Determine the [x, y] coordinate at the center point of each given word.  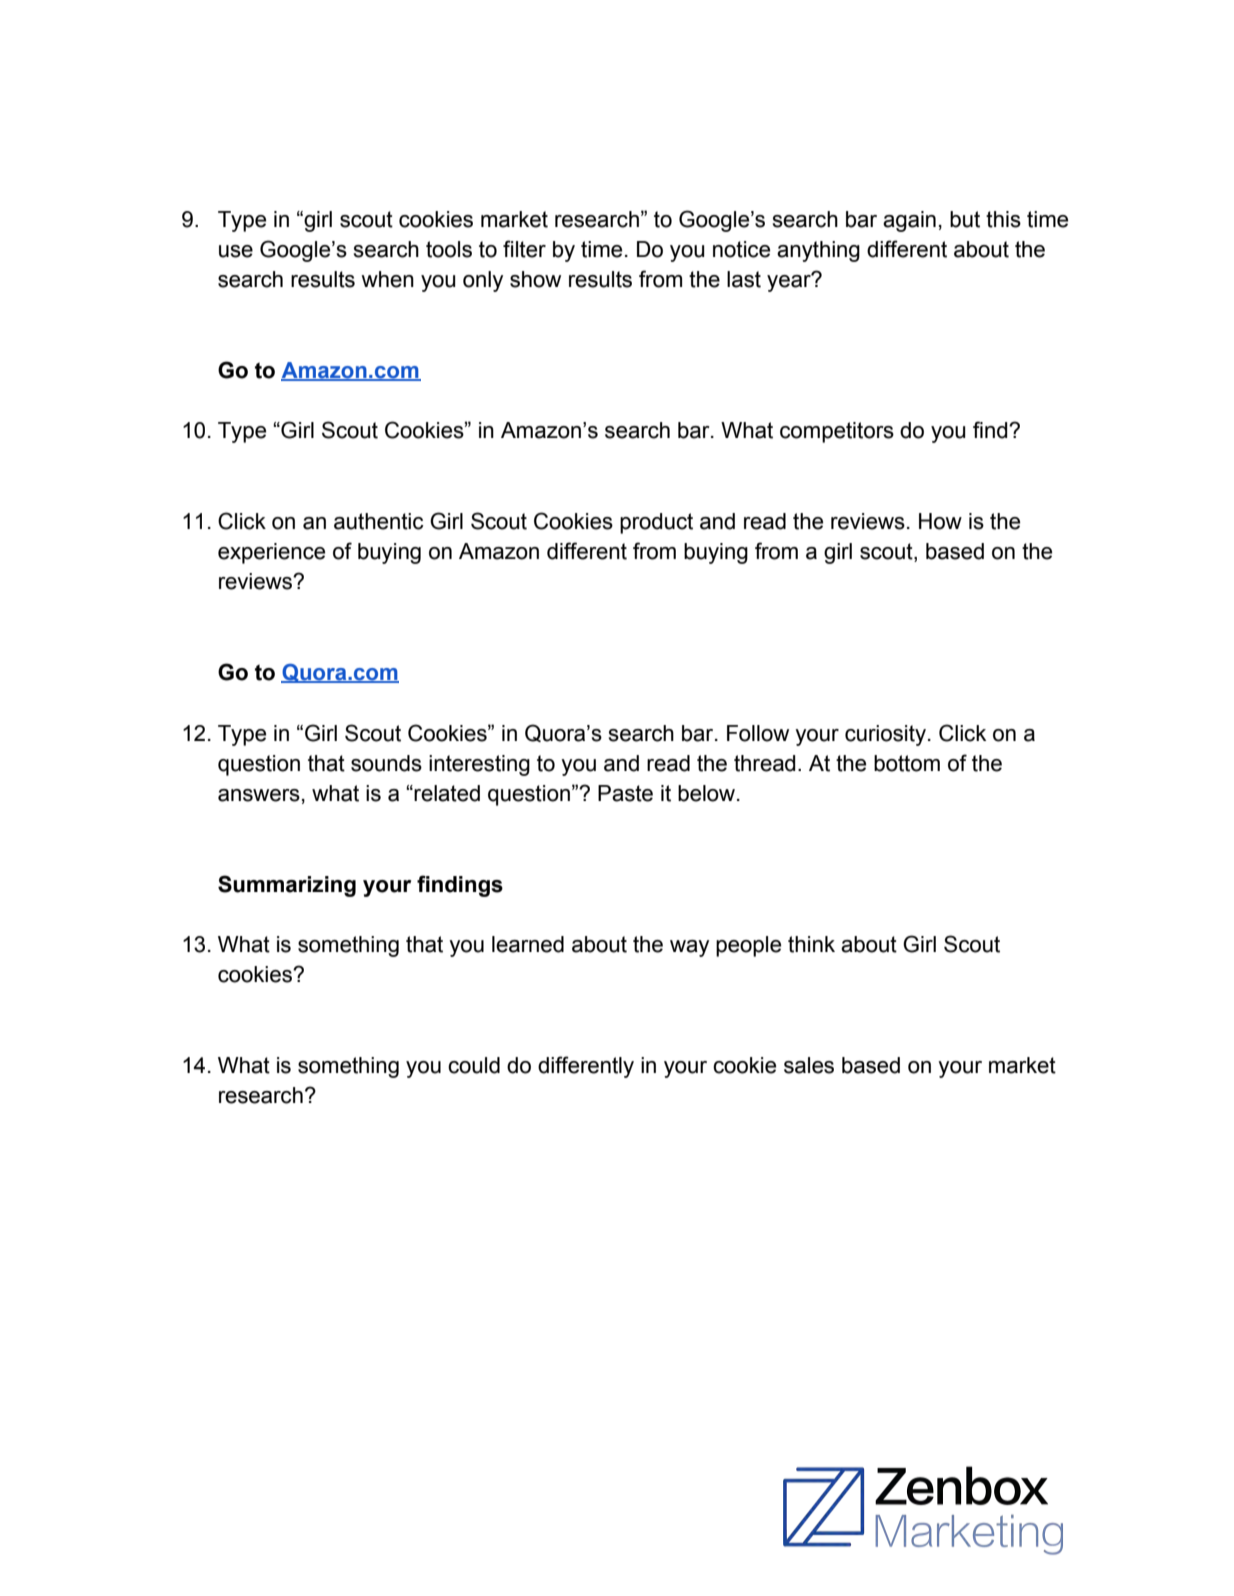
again [909, 221]
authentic [379, 521]
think [811, 944]
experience [271, 553]
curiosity [885, 735]
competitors [837, 432]
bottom [907, 763]
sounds [386, 763]
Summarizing [287, 886]
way [689, 948]
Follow [758, 733]
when [387, 279]
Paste [625, 793]
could [474, 1065]
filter [524, 249]
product [656, 523]
